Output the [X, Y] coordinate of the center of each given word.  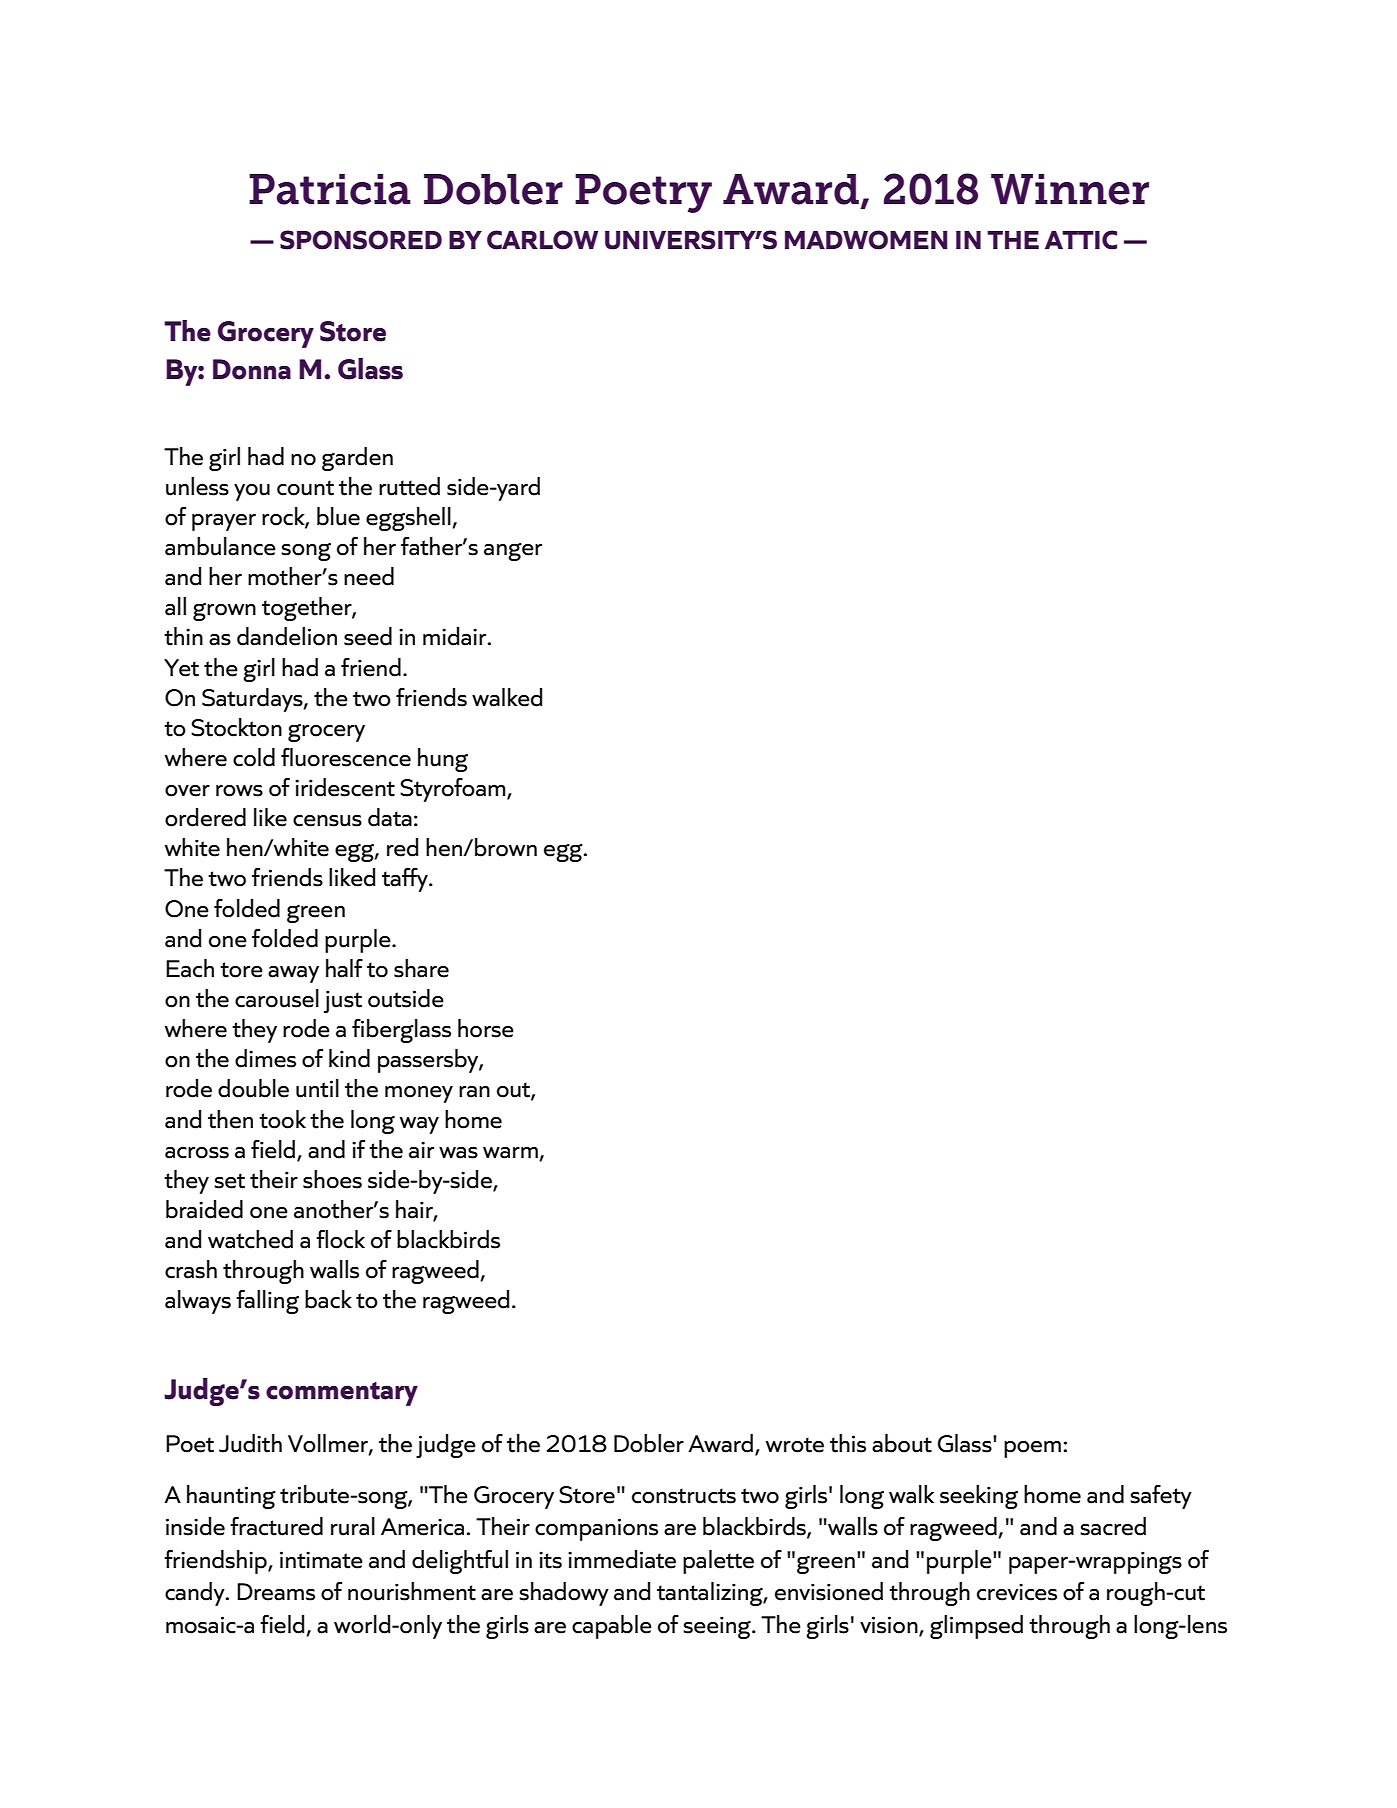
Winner [1070, 189]
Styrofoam [454, 790]
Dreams [276, 1592]
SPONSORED [361, 240]
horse [486, 1028]
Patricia [330, 189]
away [293, 974]
